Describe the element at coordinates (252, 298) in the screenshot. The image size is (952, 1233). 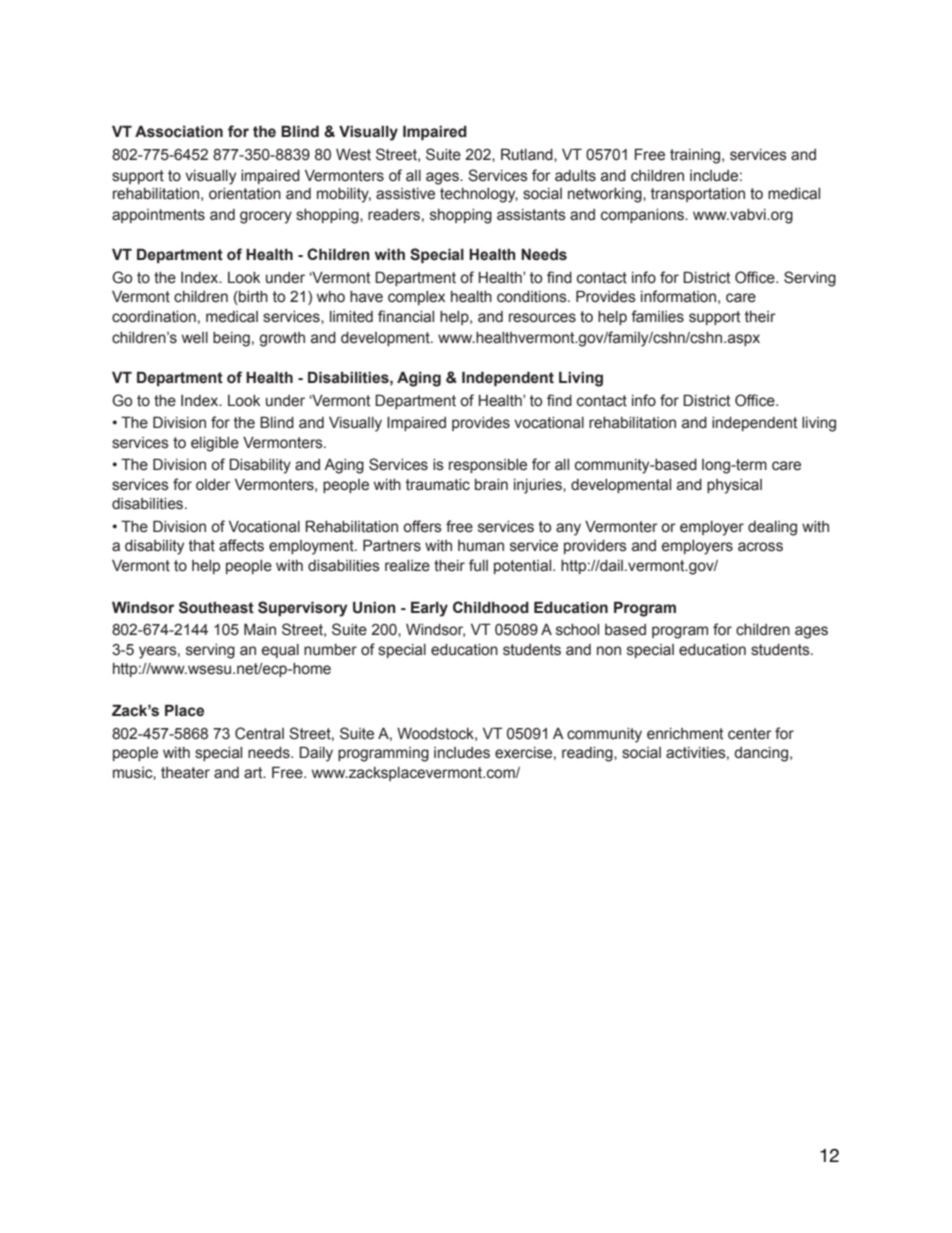
I see `birth` at that location.
